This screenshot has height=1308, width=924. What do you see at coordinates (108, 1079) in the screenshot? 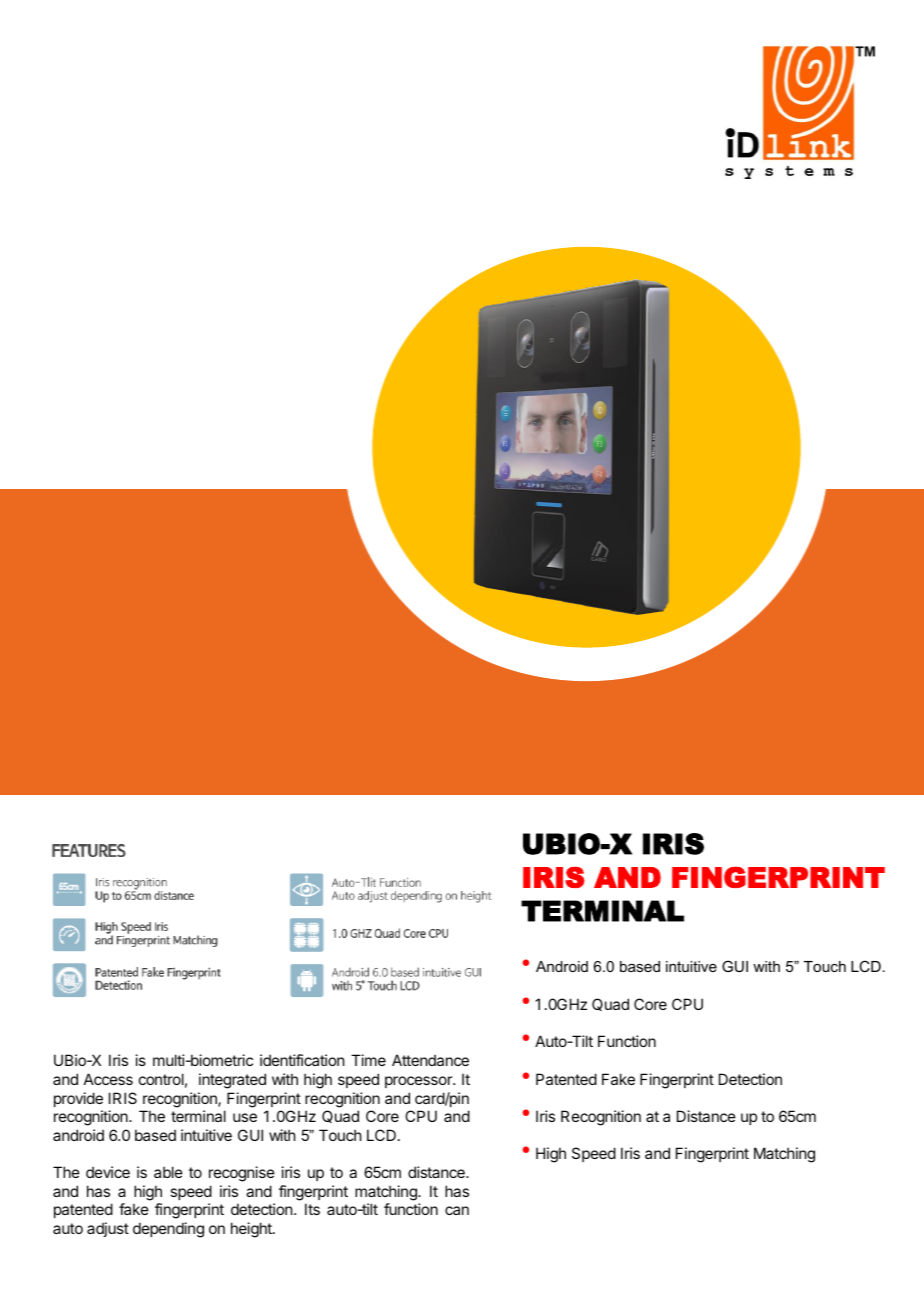
I see `Access` at bounding box center [108, 1079].
